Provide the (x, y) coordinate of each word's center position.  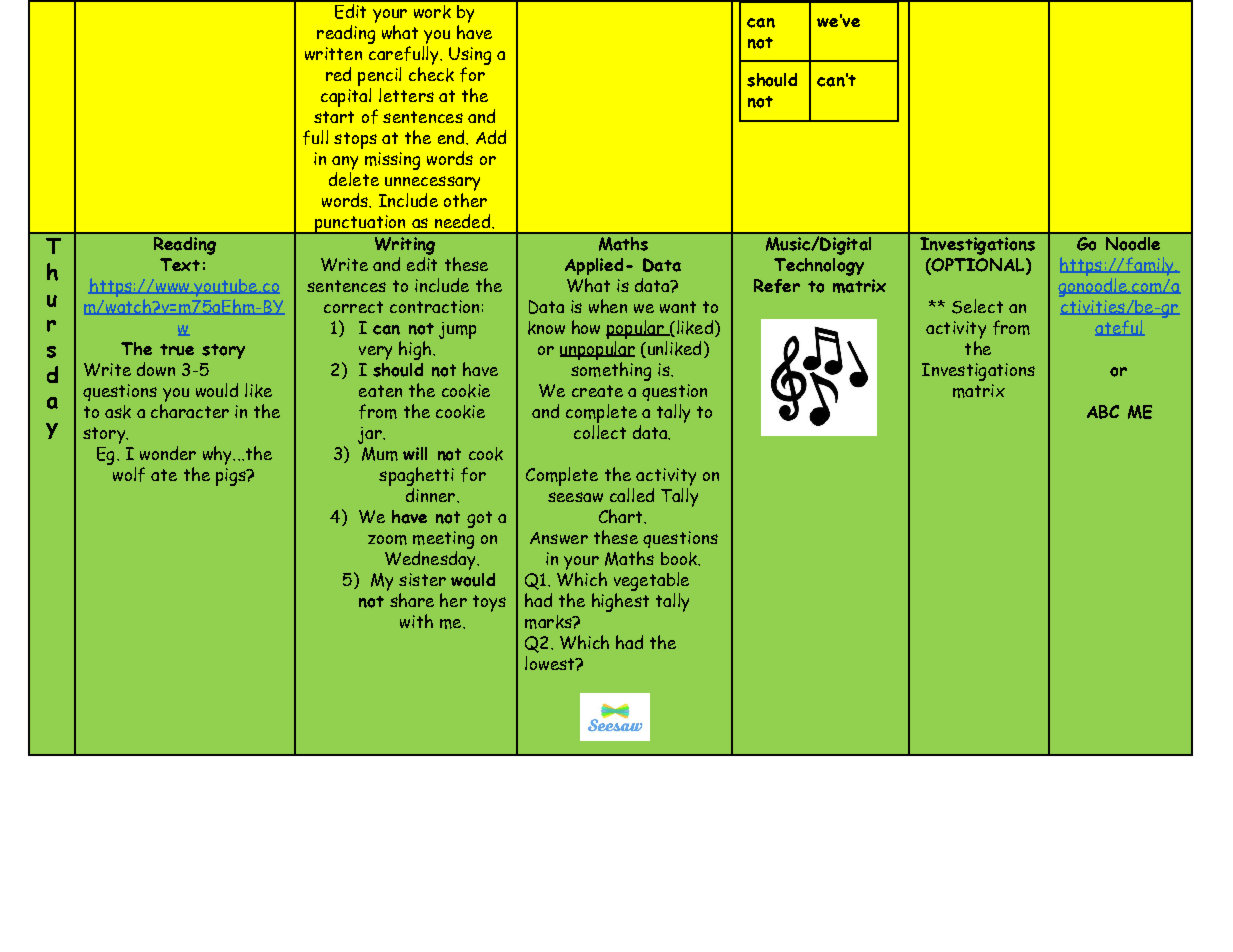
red (338, 74)
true (177, 350)
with (416, 621)
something (611, 371)
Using (470, 56)
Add (491, 137)
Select (977, 306)
